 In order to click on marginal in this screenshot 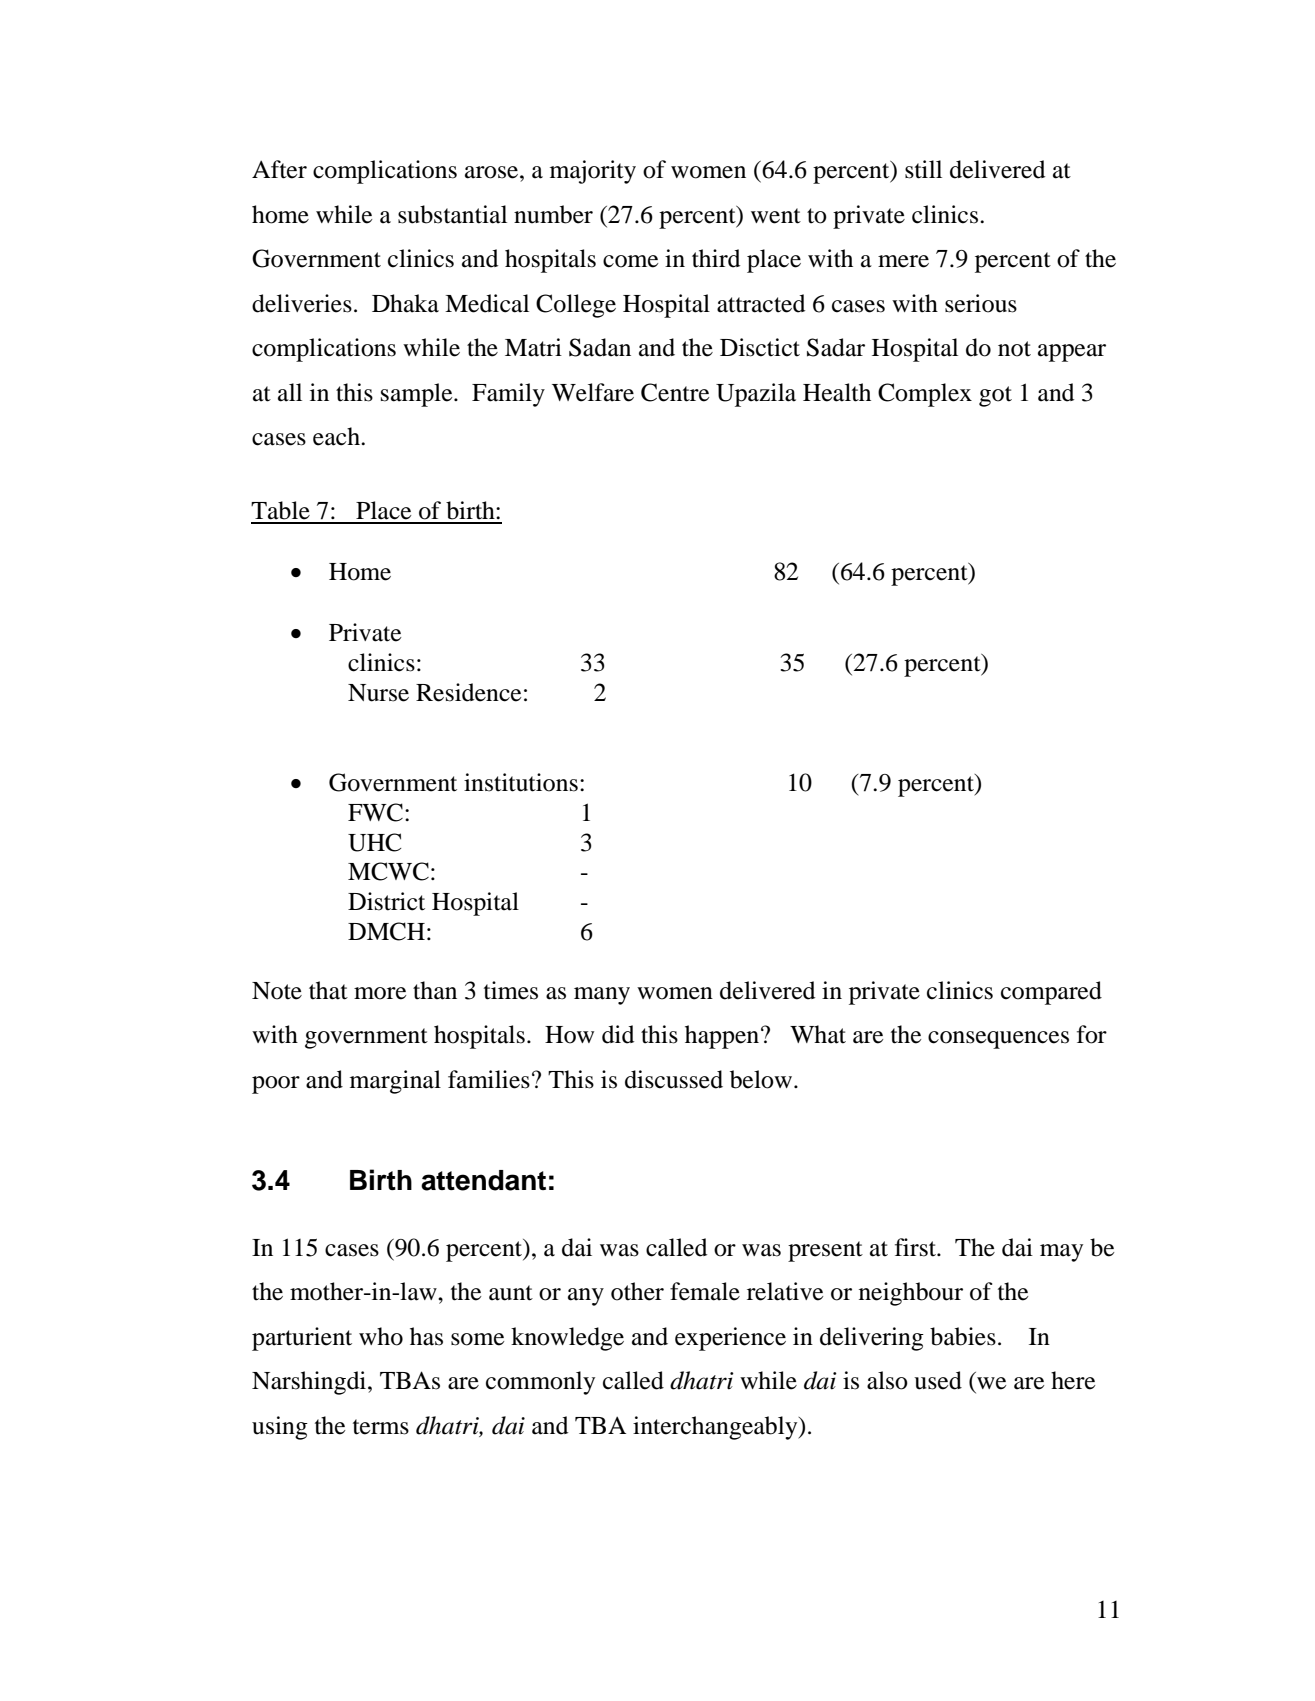, I will do `click(395, 1082)`.
